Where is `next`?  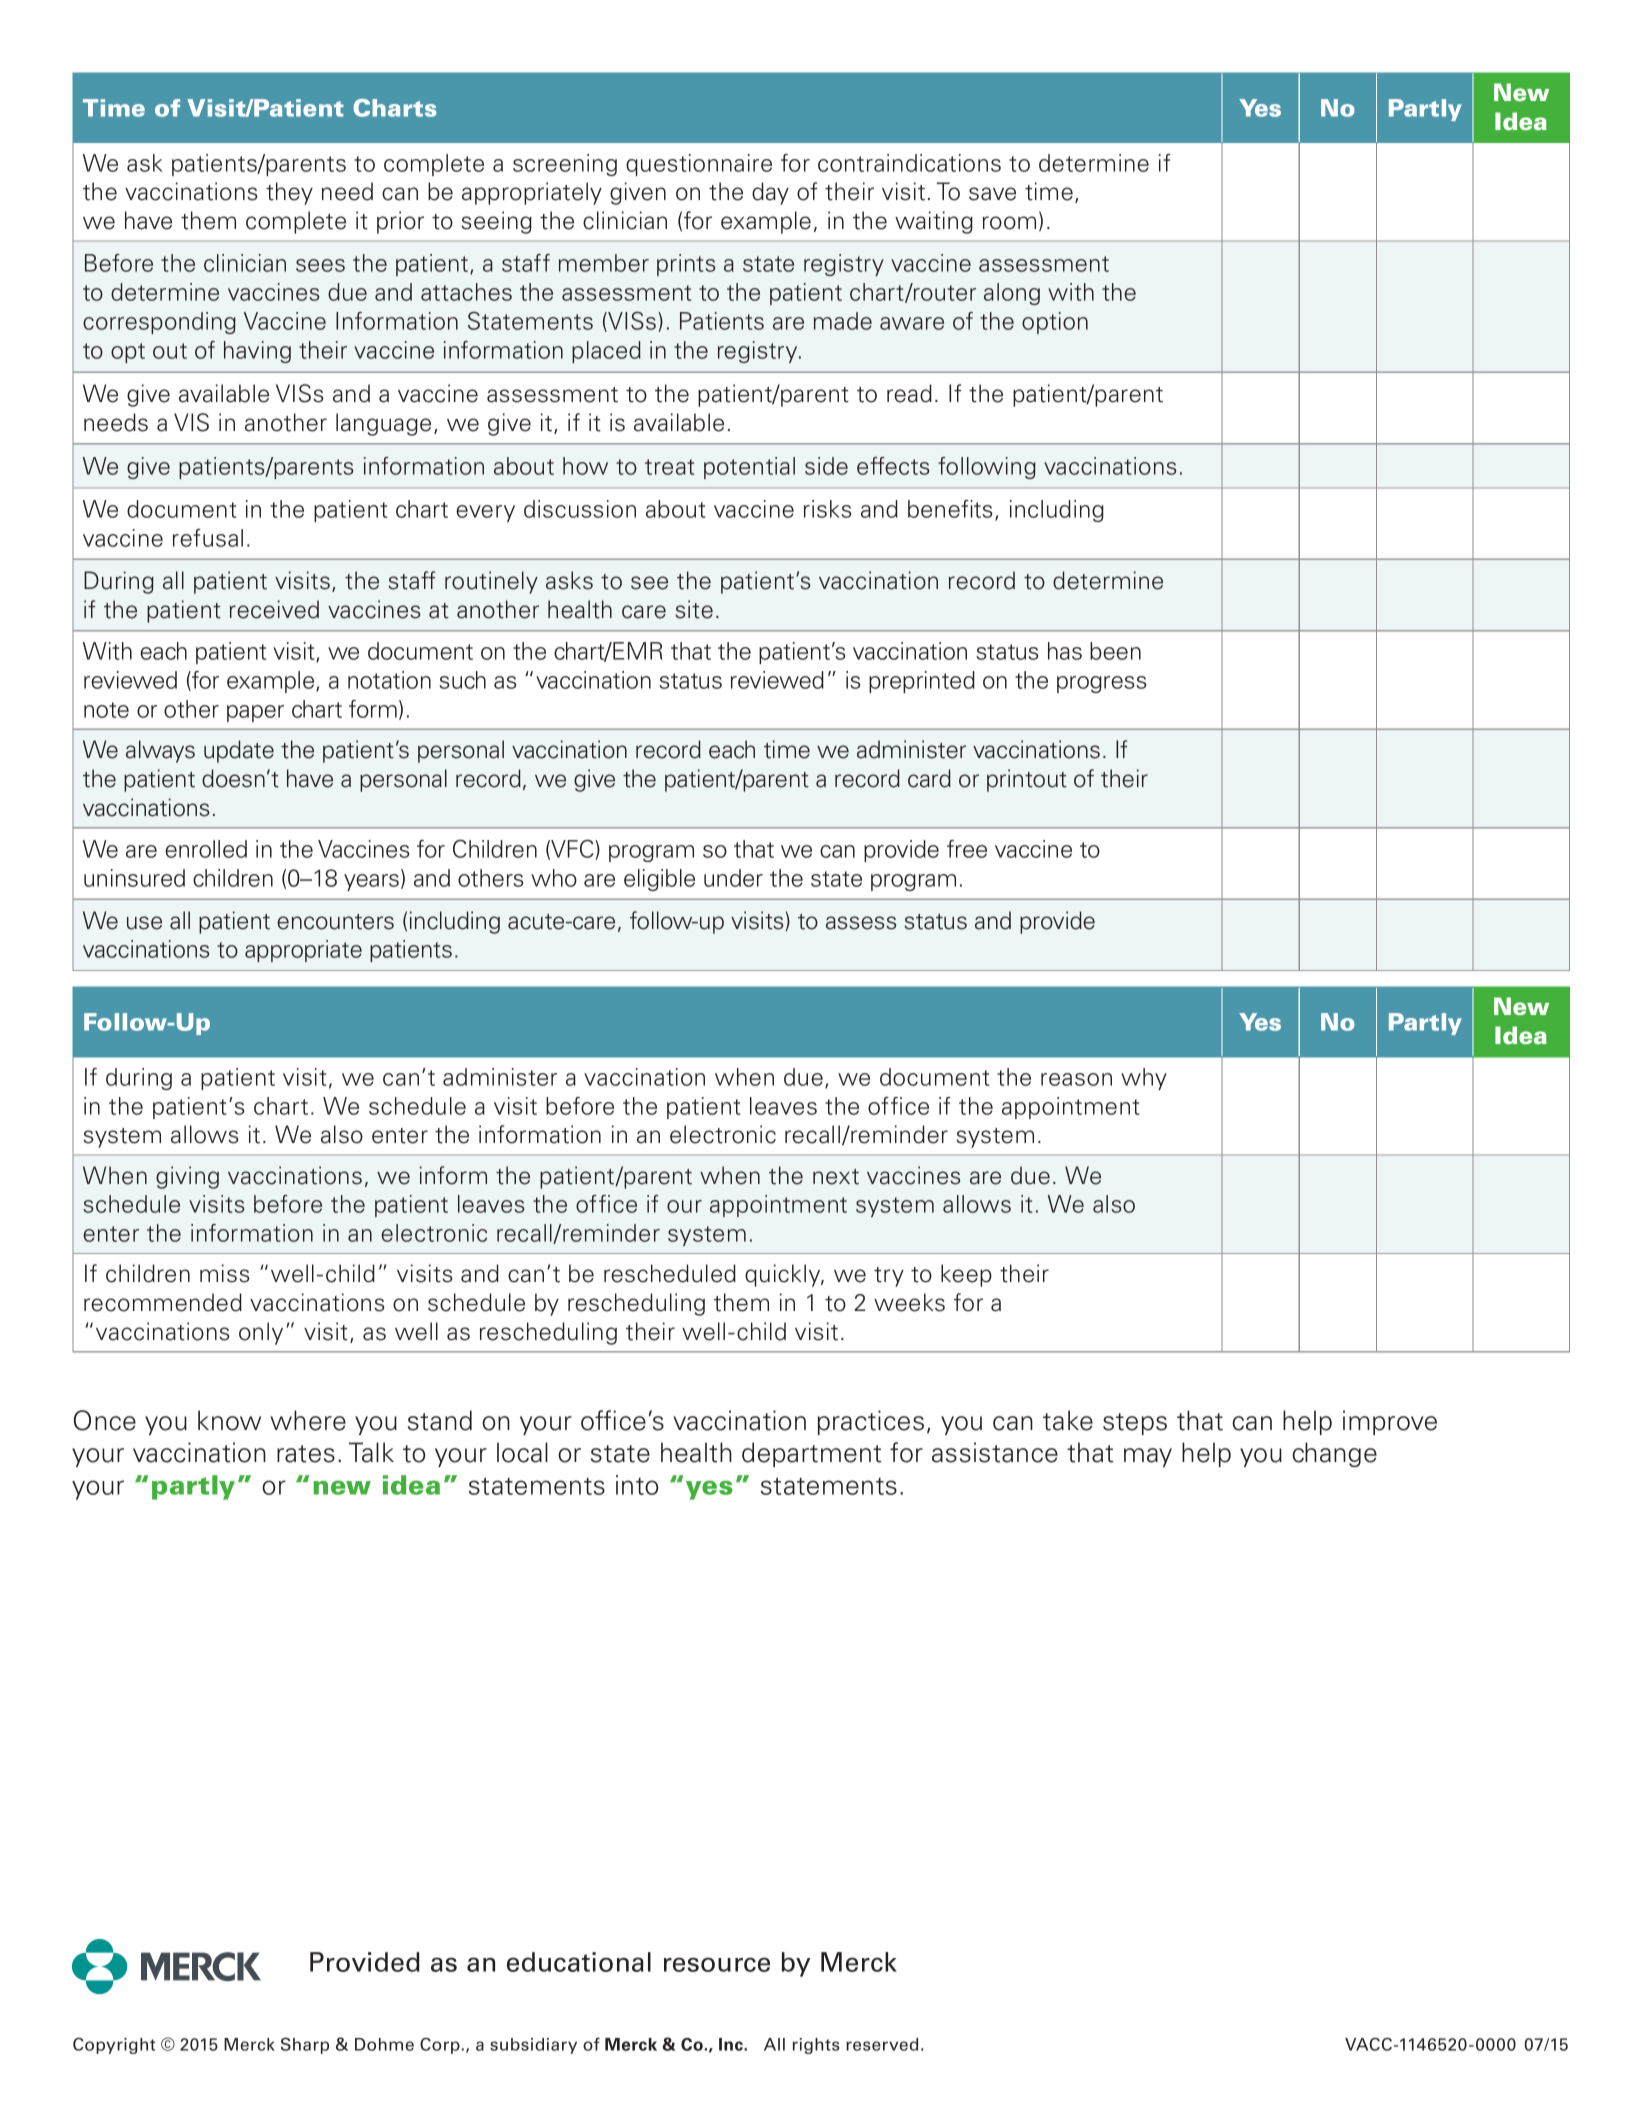
next is located at coordinates (836, 1177).
